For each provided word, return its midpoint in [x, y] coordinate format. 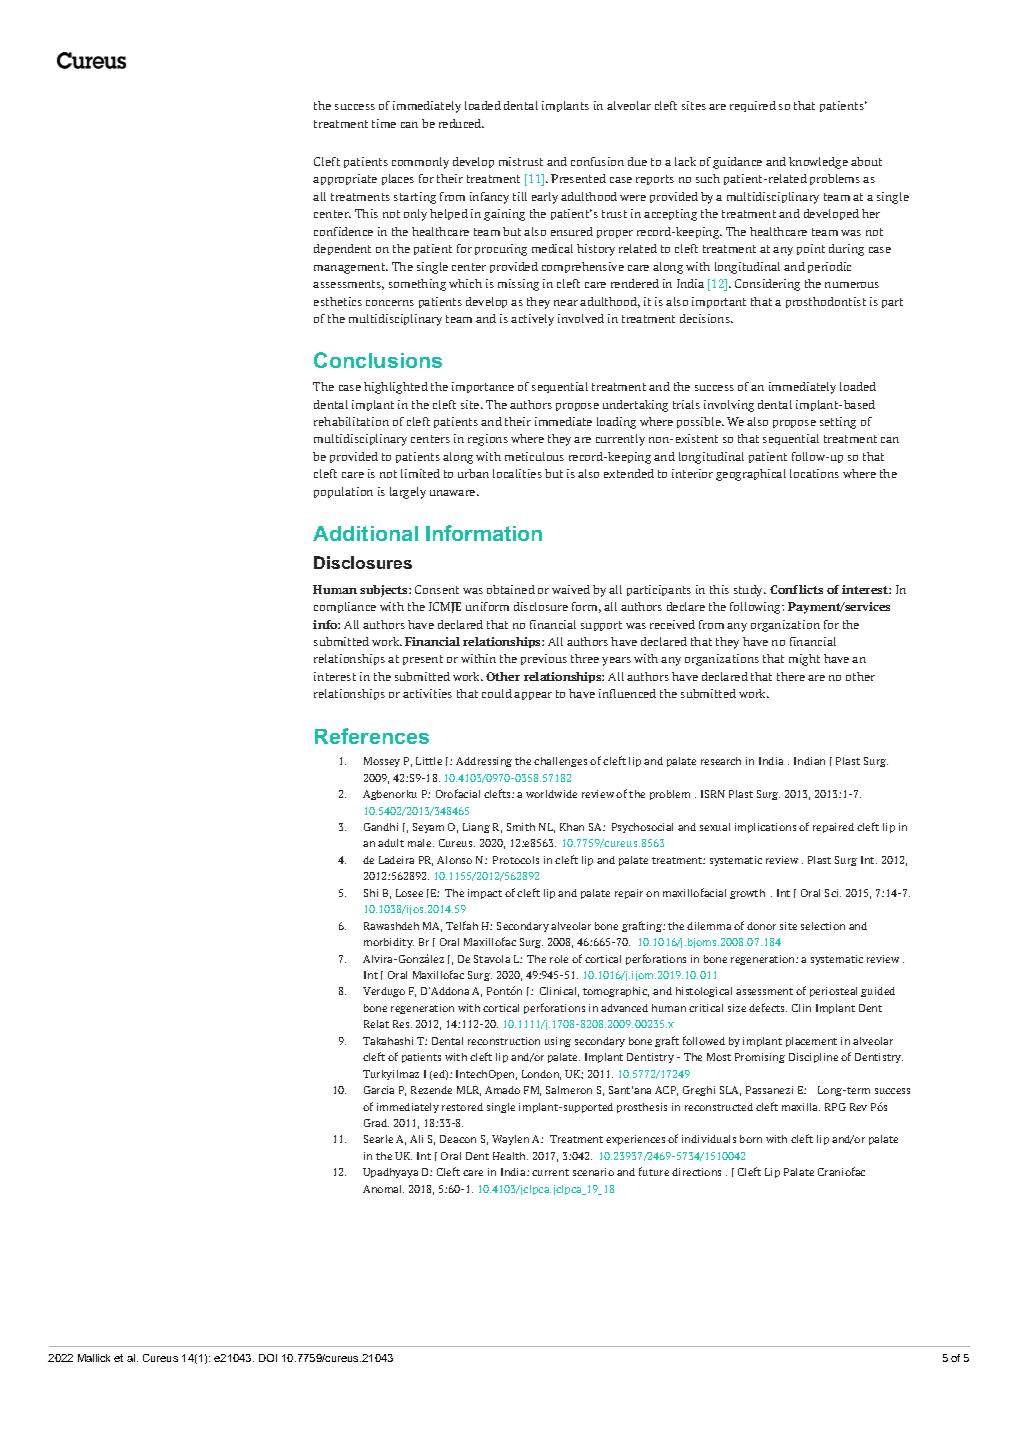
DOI [268, 1358]
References [372, 736]
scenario [593, 1172]
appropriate [345, 179]
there [791, 676]
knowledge [818, 163]
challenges [560, 762]
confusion [597, 161]
